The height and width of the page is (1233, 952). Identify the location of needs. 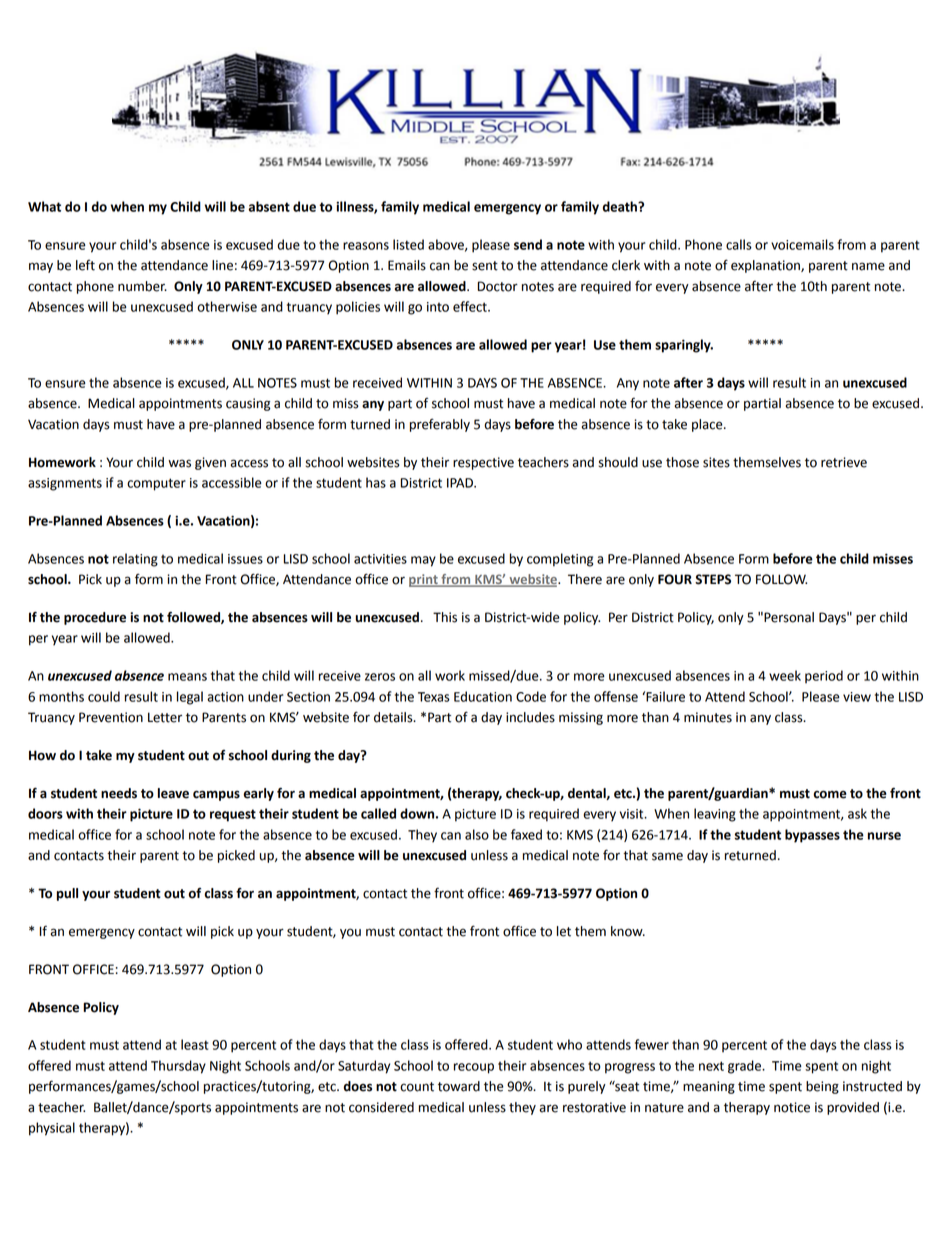
(119, 793).
